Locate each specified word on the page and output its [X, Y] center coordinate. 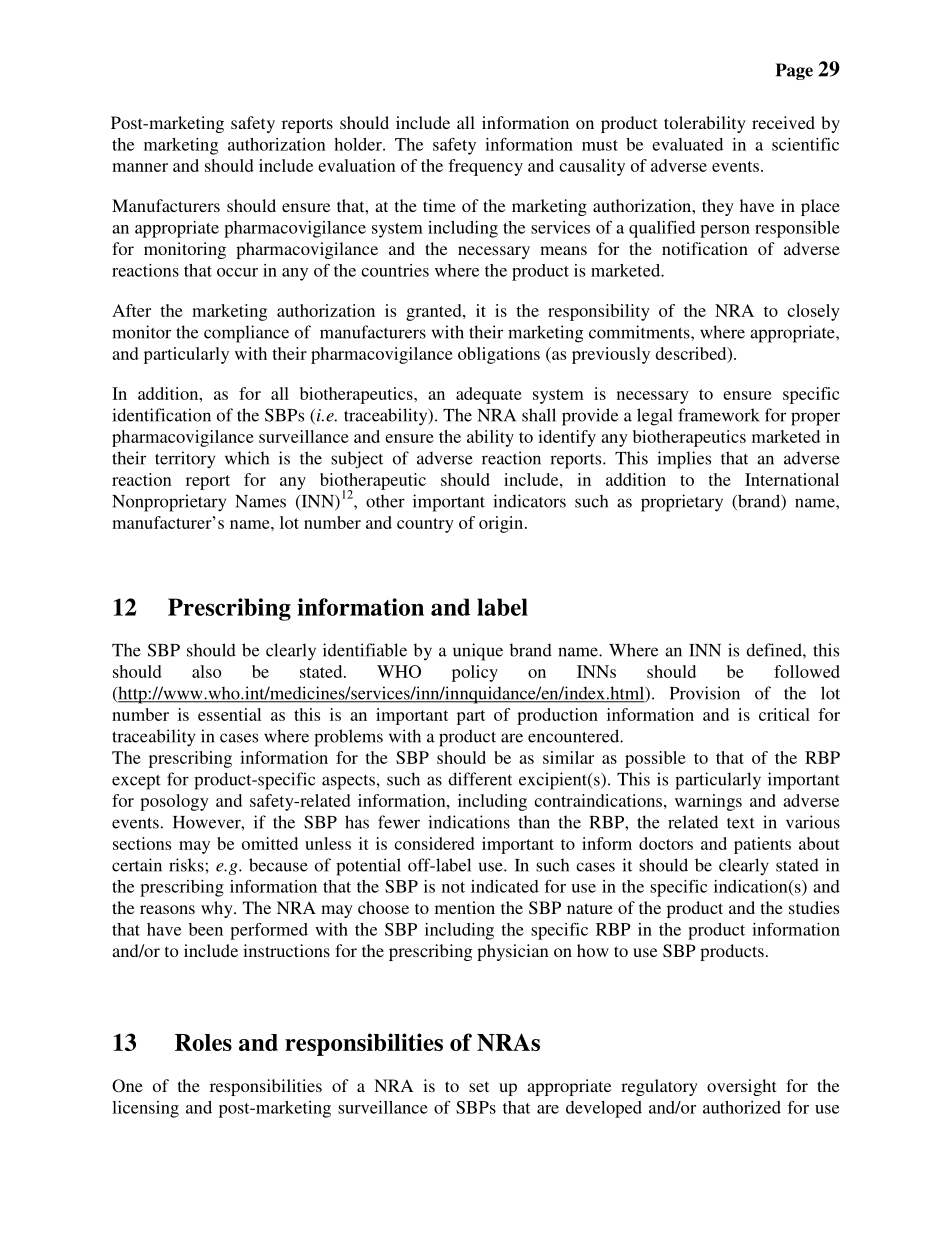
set [479, 1086]
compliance [246, 334]
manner [140, 167]
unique [478, 652]
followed [807, 671]
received [783, 122]
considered [434, 843]
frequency [485, 167]
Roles [203, 1042]
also [207, 671]
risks [186, 865]
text [741, 823]
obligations [499, 355]
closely [813, 312]
